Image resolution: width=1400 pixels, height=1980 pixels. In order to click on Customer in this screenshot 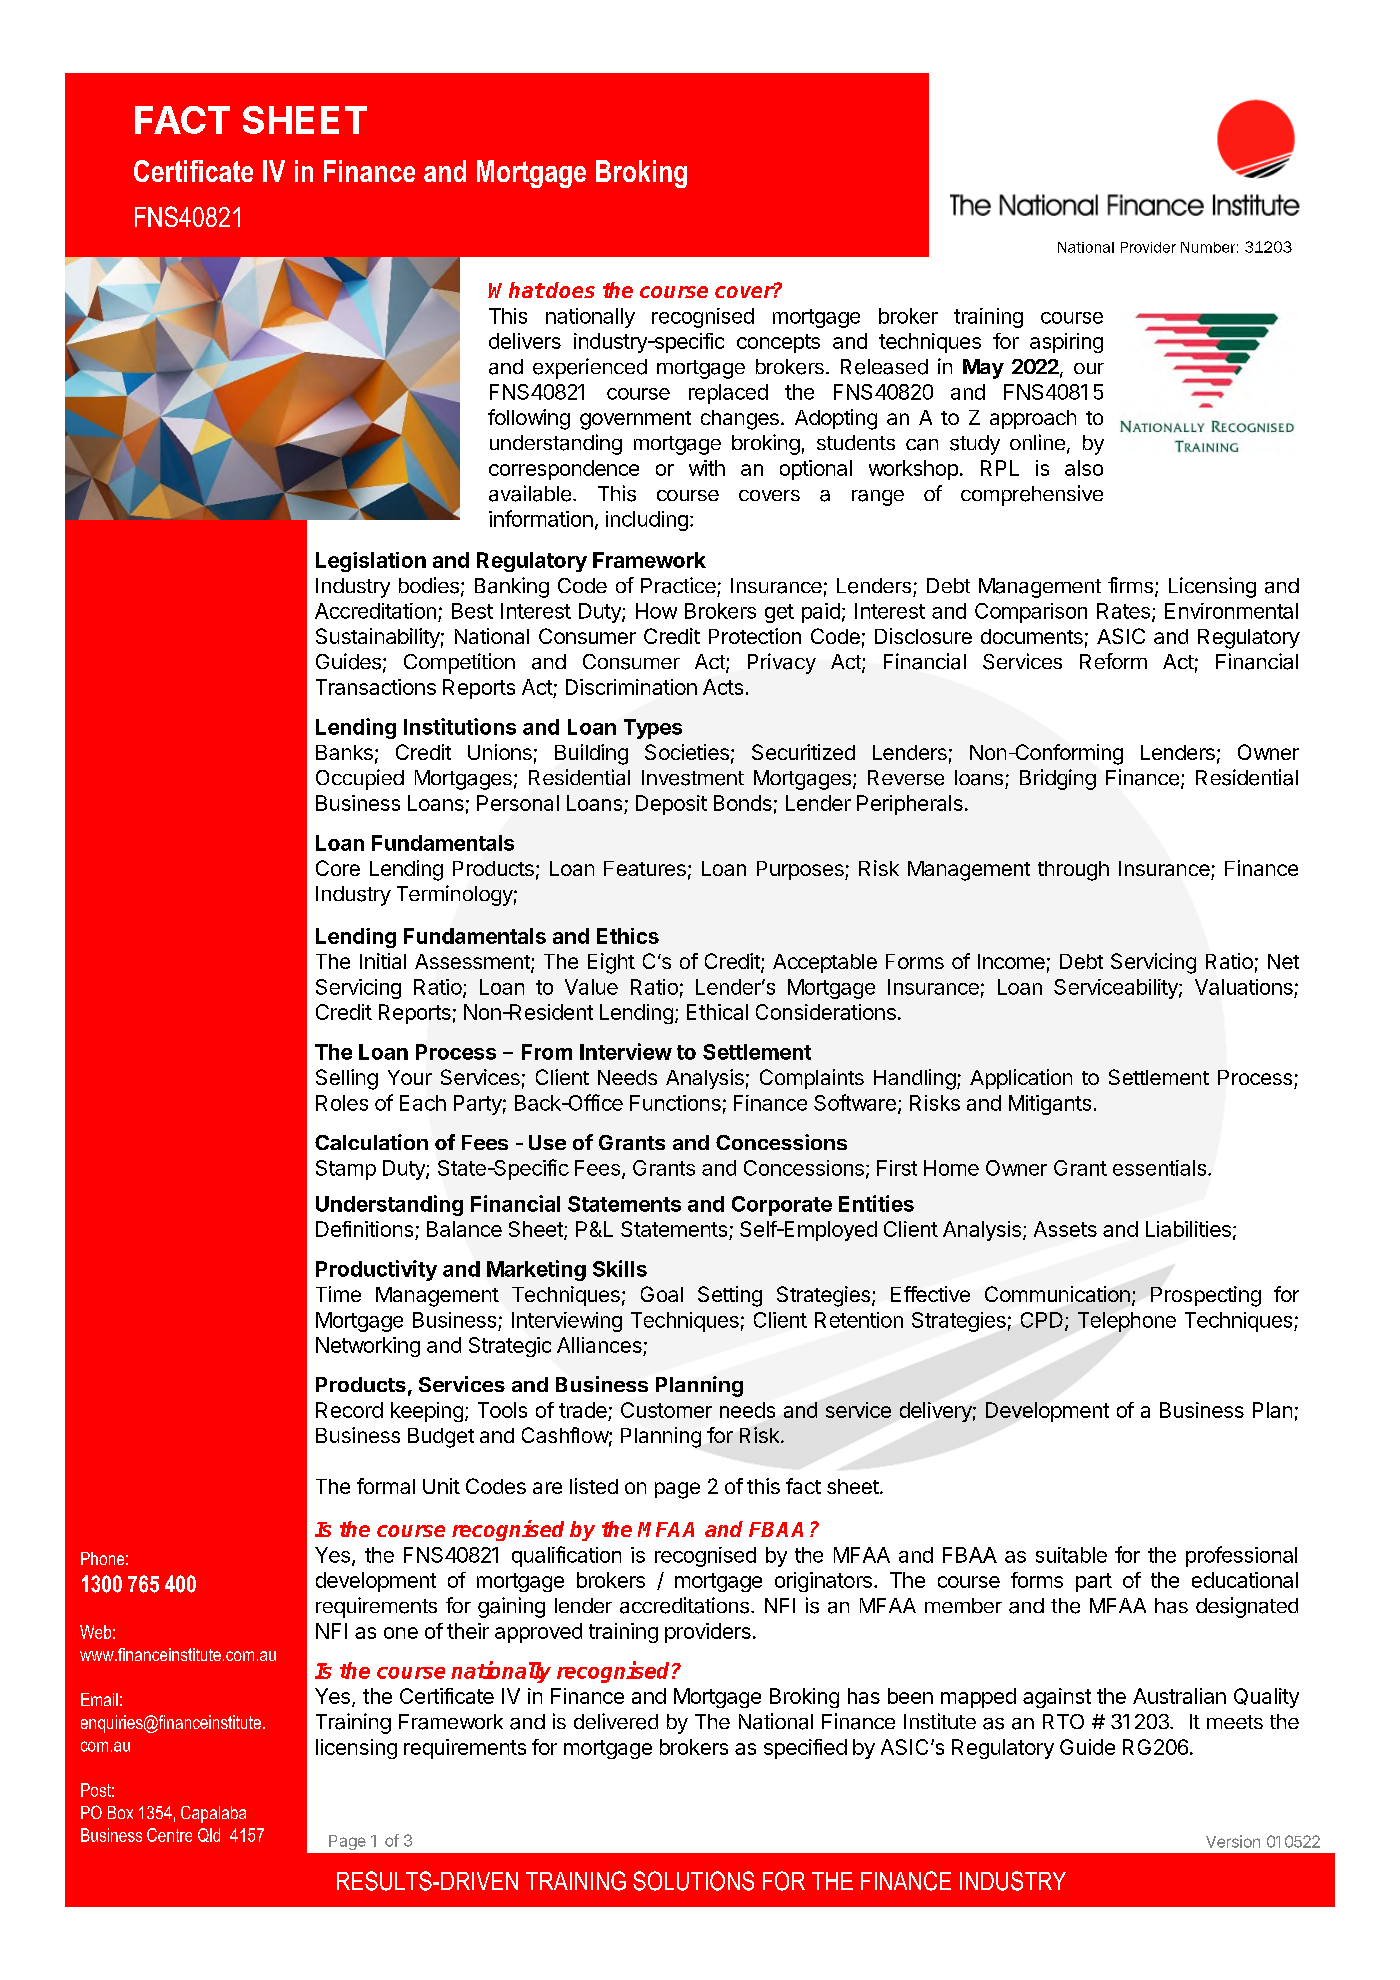, I will do `click(666, 1410)`.
